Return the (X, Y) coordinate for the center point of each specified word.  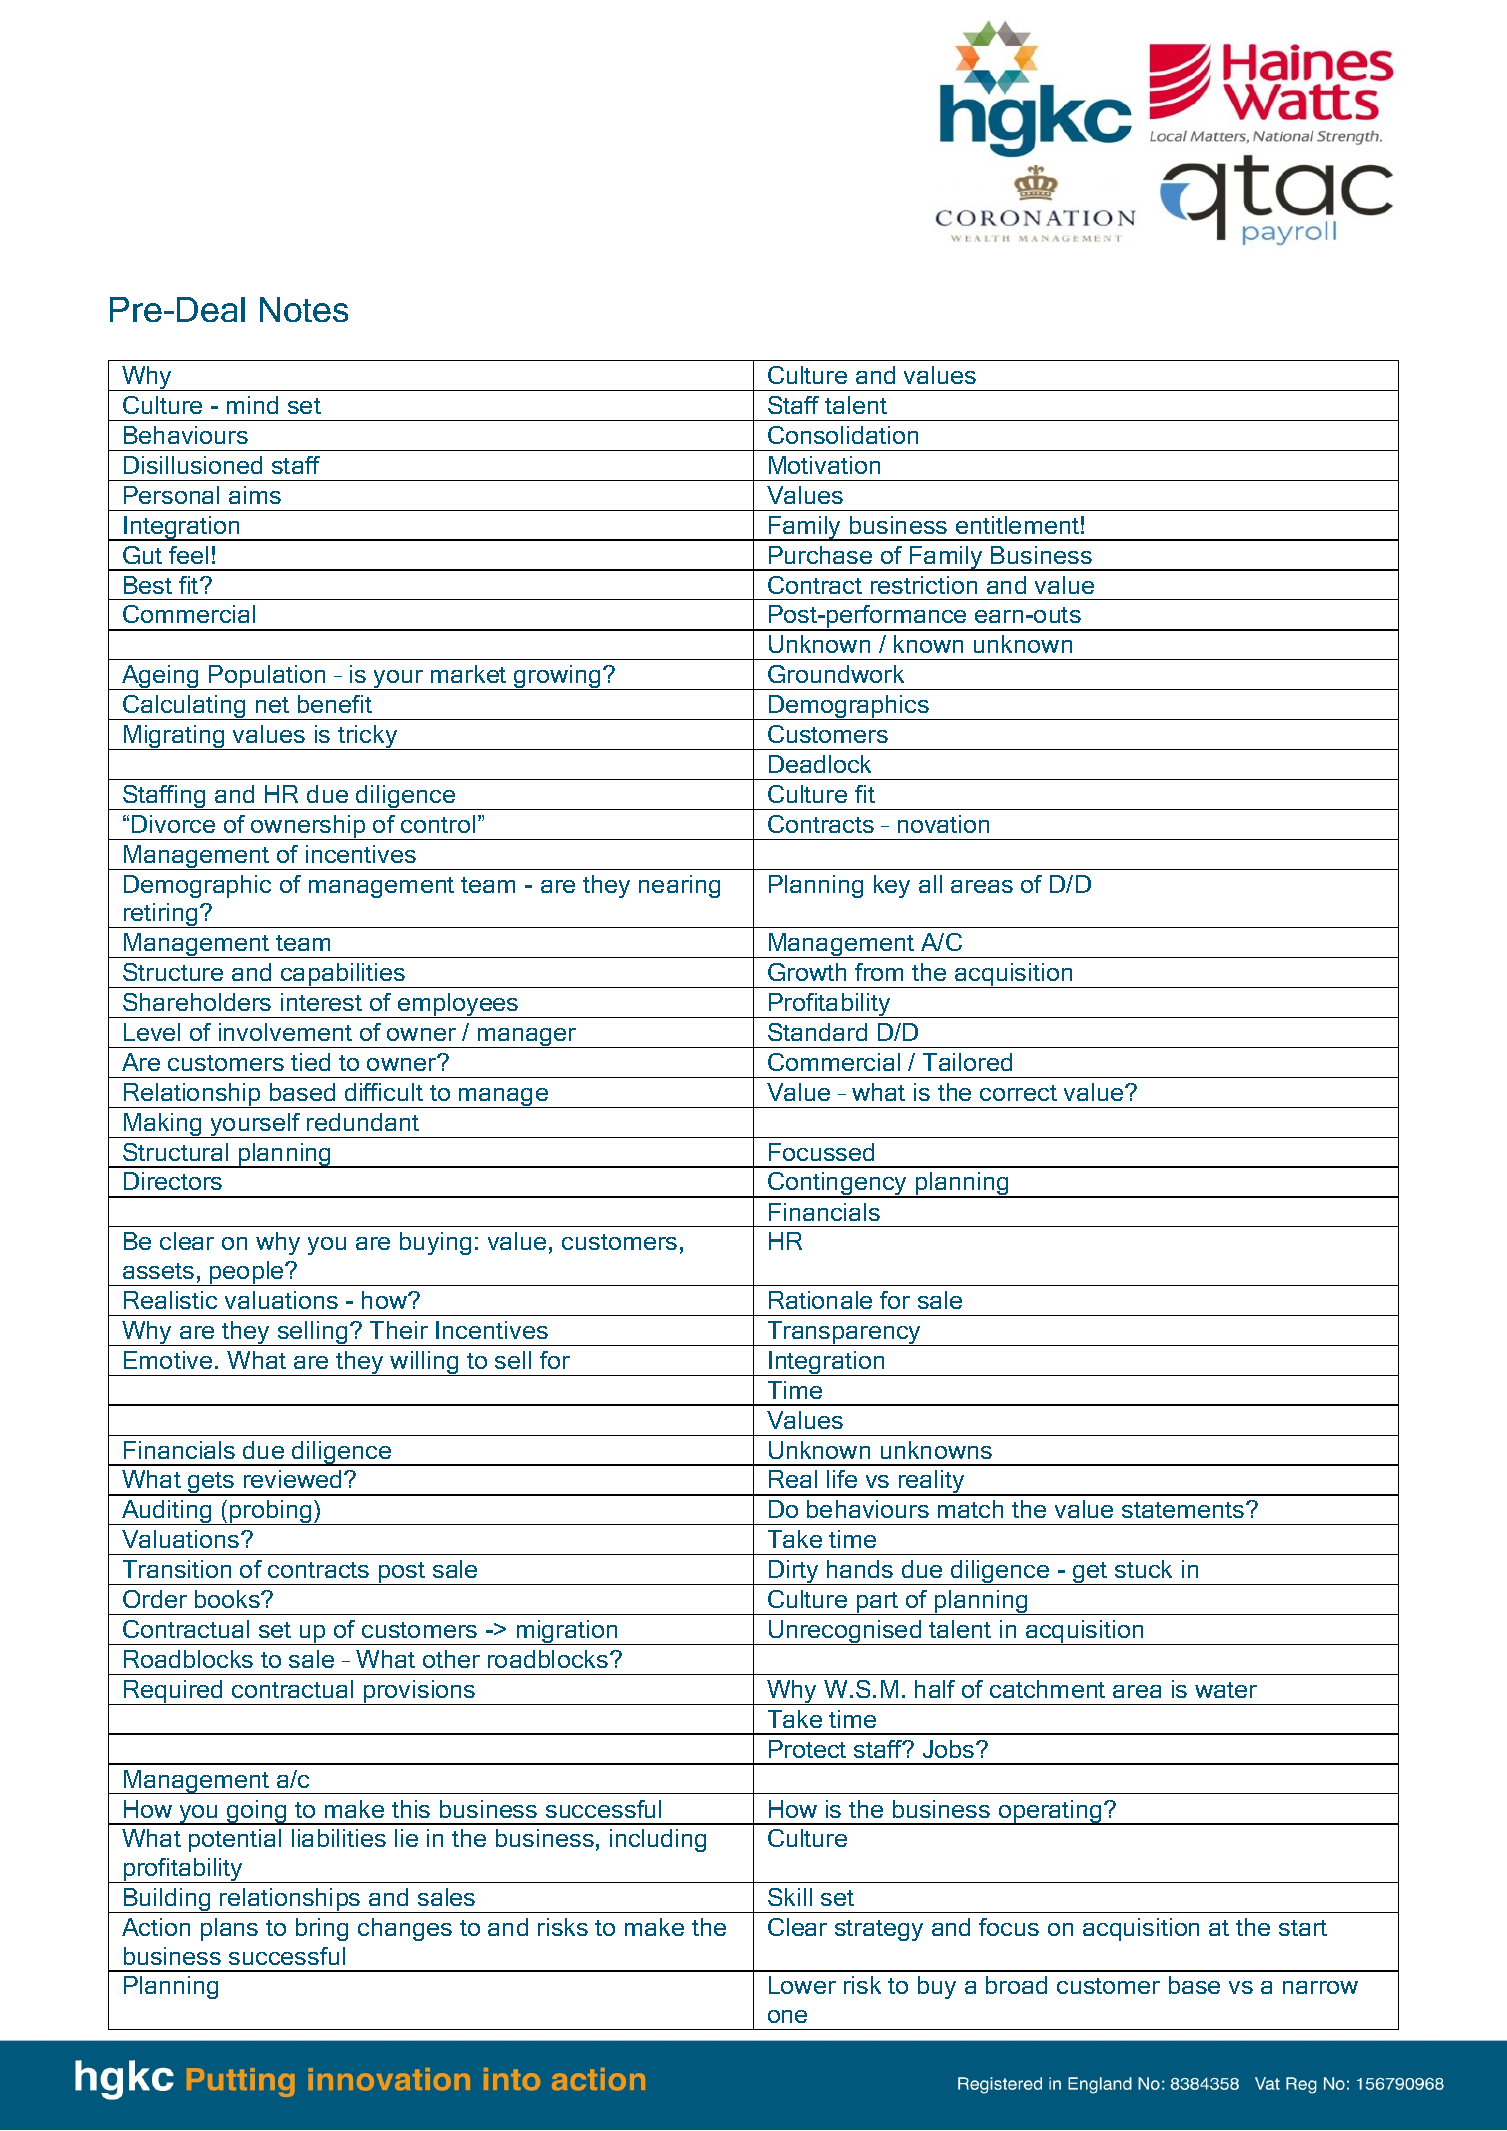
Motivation (824, 465)
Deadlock (820, 764)
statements (1184, 1510)
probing (271, 1512)
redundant (363, 1122)
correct (1018, 1093)
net (272, 705)
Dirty (794, 1572)
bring (322, 1929)
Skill (790, 1897)
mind (252, 405)
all (930, 884)
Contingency (838, 1185)
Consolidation (843, 435)
